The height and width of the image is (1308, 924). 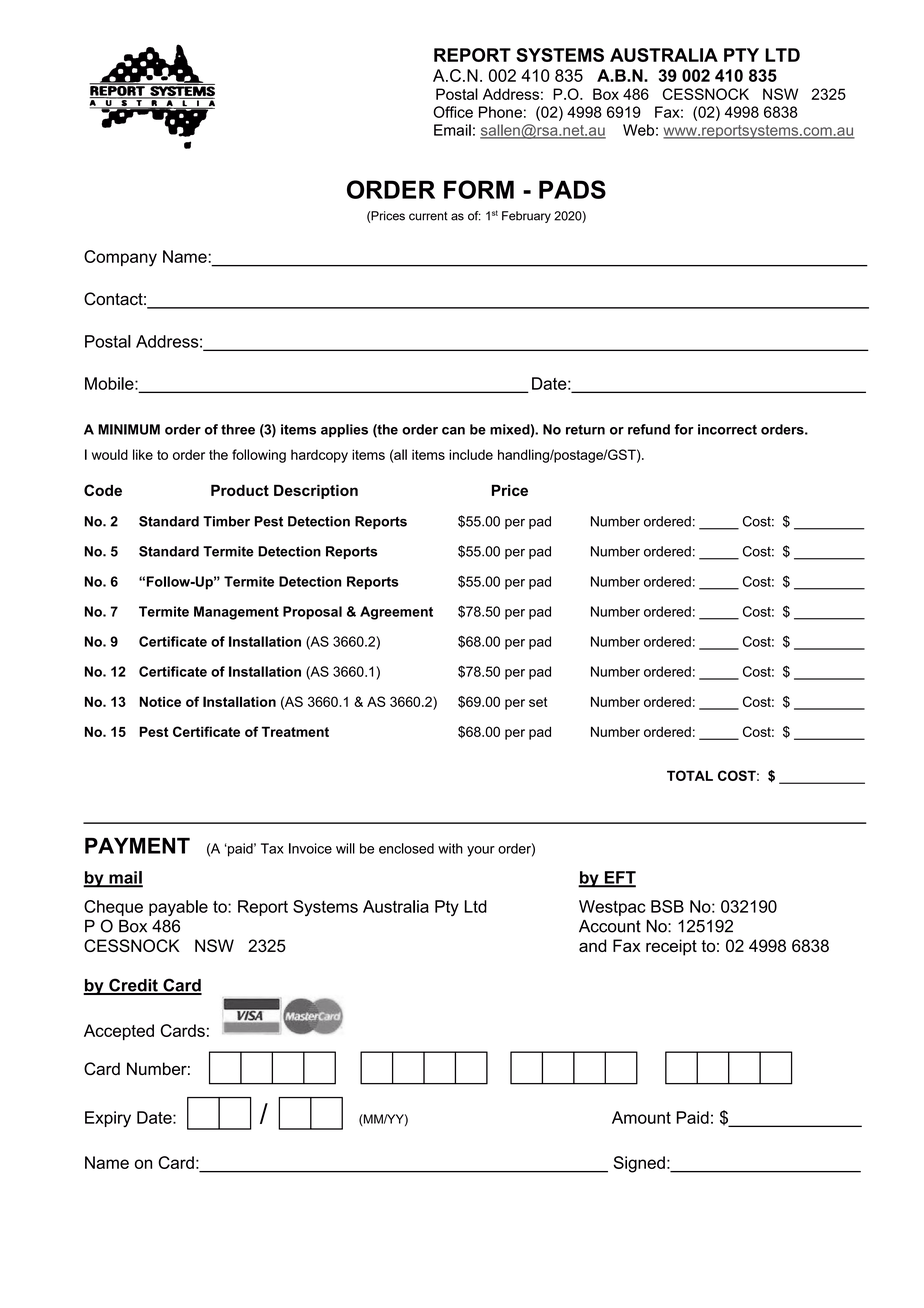 What do you see at coordinates (108, 1119) in the image?
I see `Expiry` at bounding box center [108, 1119].
